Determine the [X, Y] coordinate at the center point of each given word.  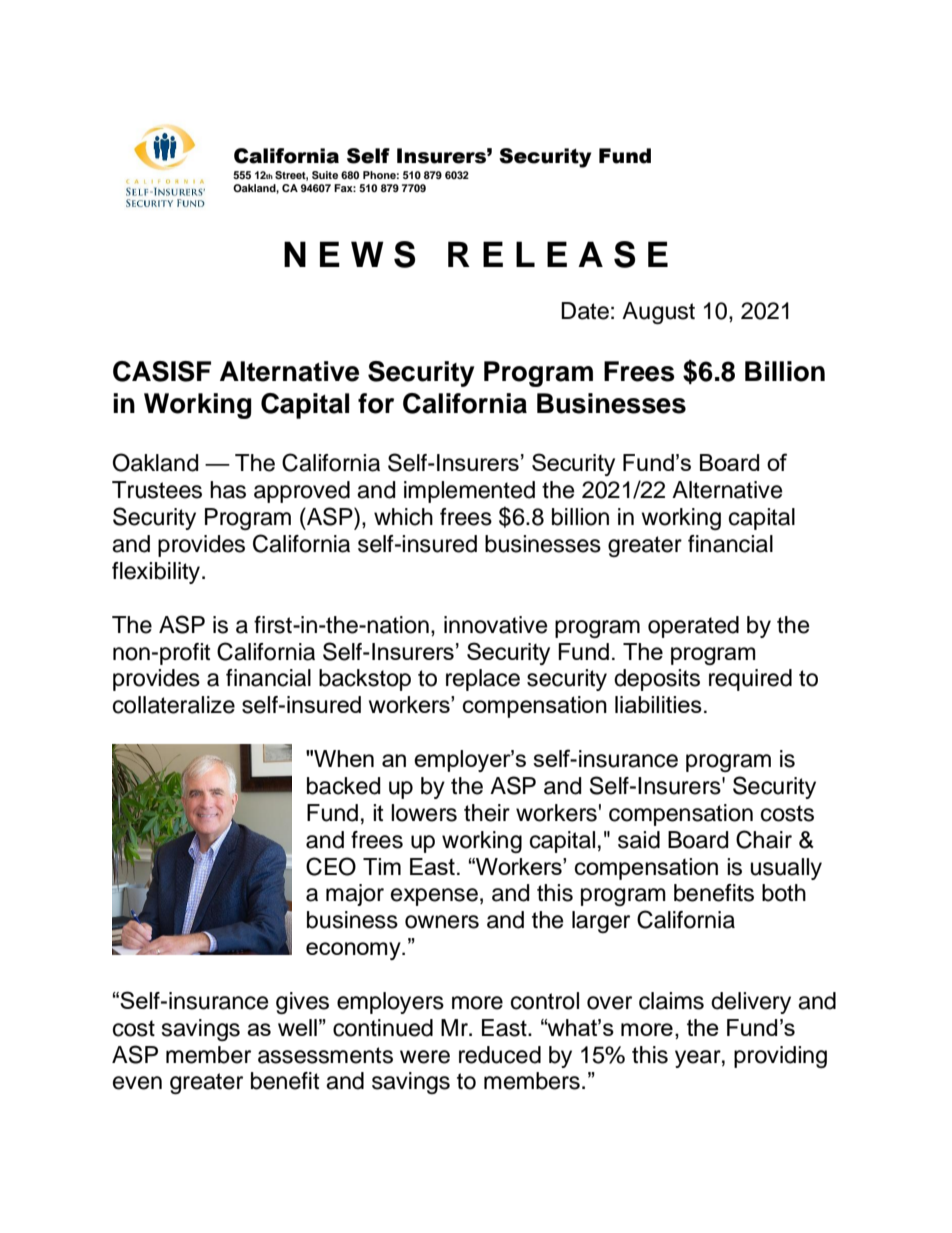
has [228, 490]
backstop [365, 680]
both [784, 893]
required [750, 680]
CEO [331, 866]
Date [585, 311]
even [137, 1083]
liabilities [658, 704]
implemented [469, 492]
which [403, 517]
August [658, 313]
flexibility [157, 573]
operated [693, 627]
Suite [325, 175]
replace [483, 680]
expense [434, 897]
